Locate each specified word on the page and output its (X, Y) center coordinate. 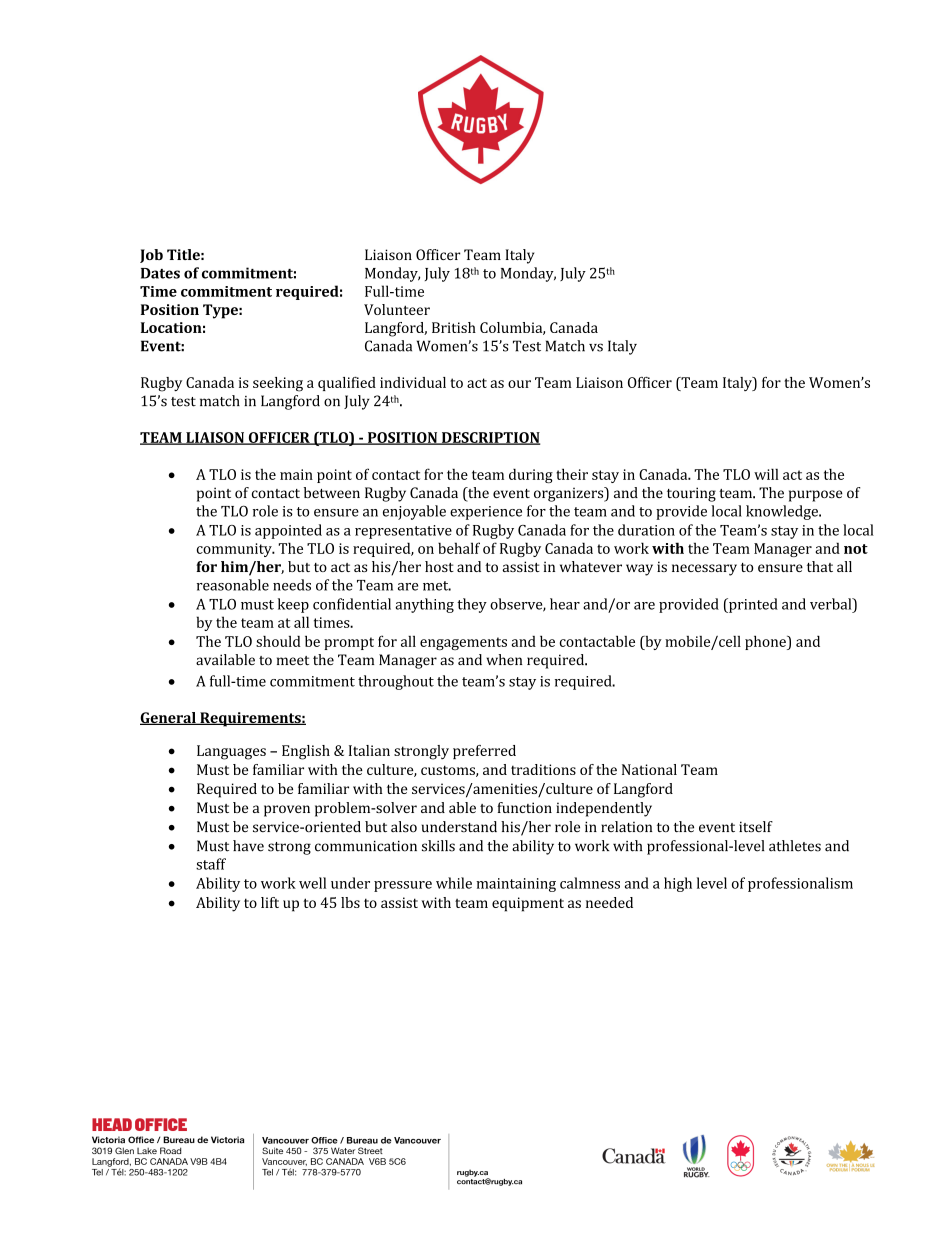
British (454, 327)
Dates (160, 273)
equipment (528, 904)
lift (270, 902)
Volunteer (397, 309)
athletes (795, 846)
